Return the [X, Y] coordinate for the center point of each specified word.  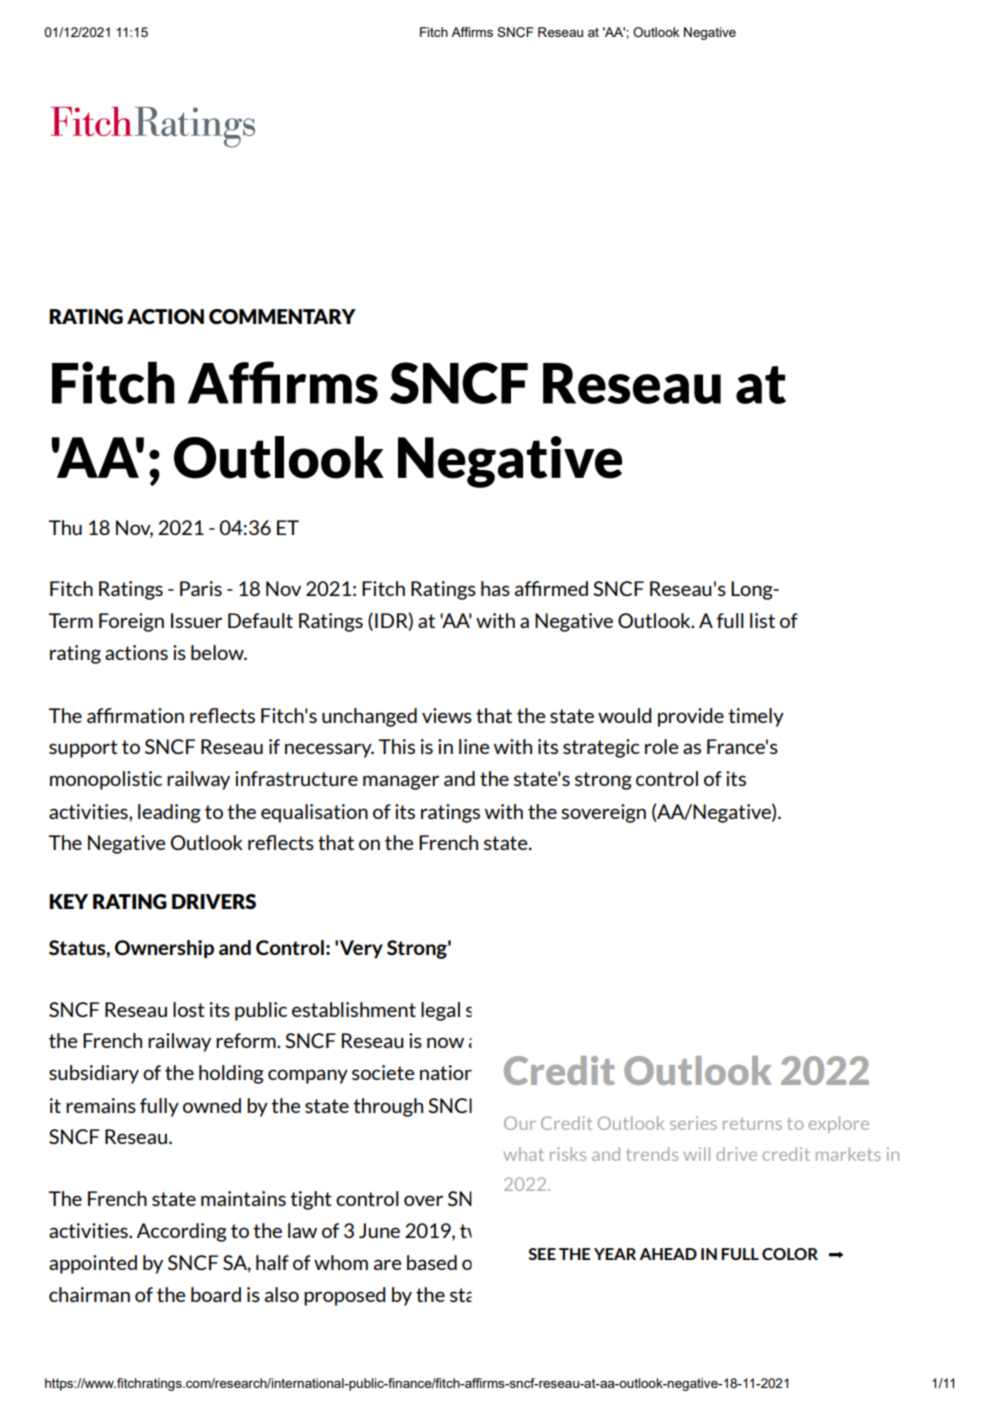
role [661, 746]
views [447, 715]
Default [260, 620]
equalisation [314, 813]
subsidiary [94, 1074]
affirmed [551, 588]
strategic [601, 748]
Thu [65, 527]
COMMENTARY [282, 316]
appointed [93, 1264]
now [445, 1042]
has [495, 588]
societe [383, 1072]
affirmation [135, 715]
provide [691, 717]
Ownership [164, 949]
